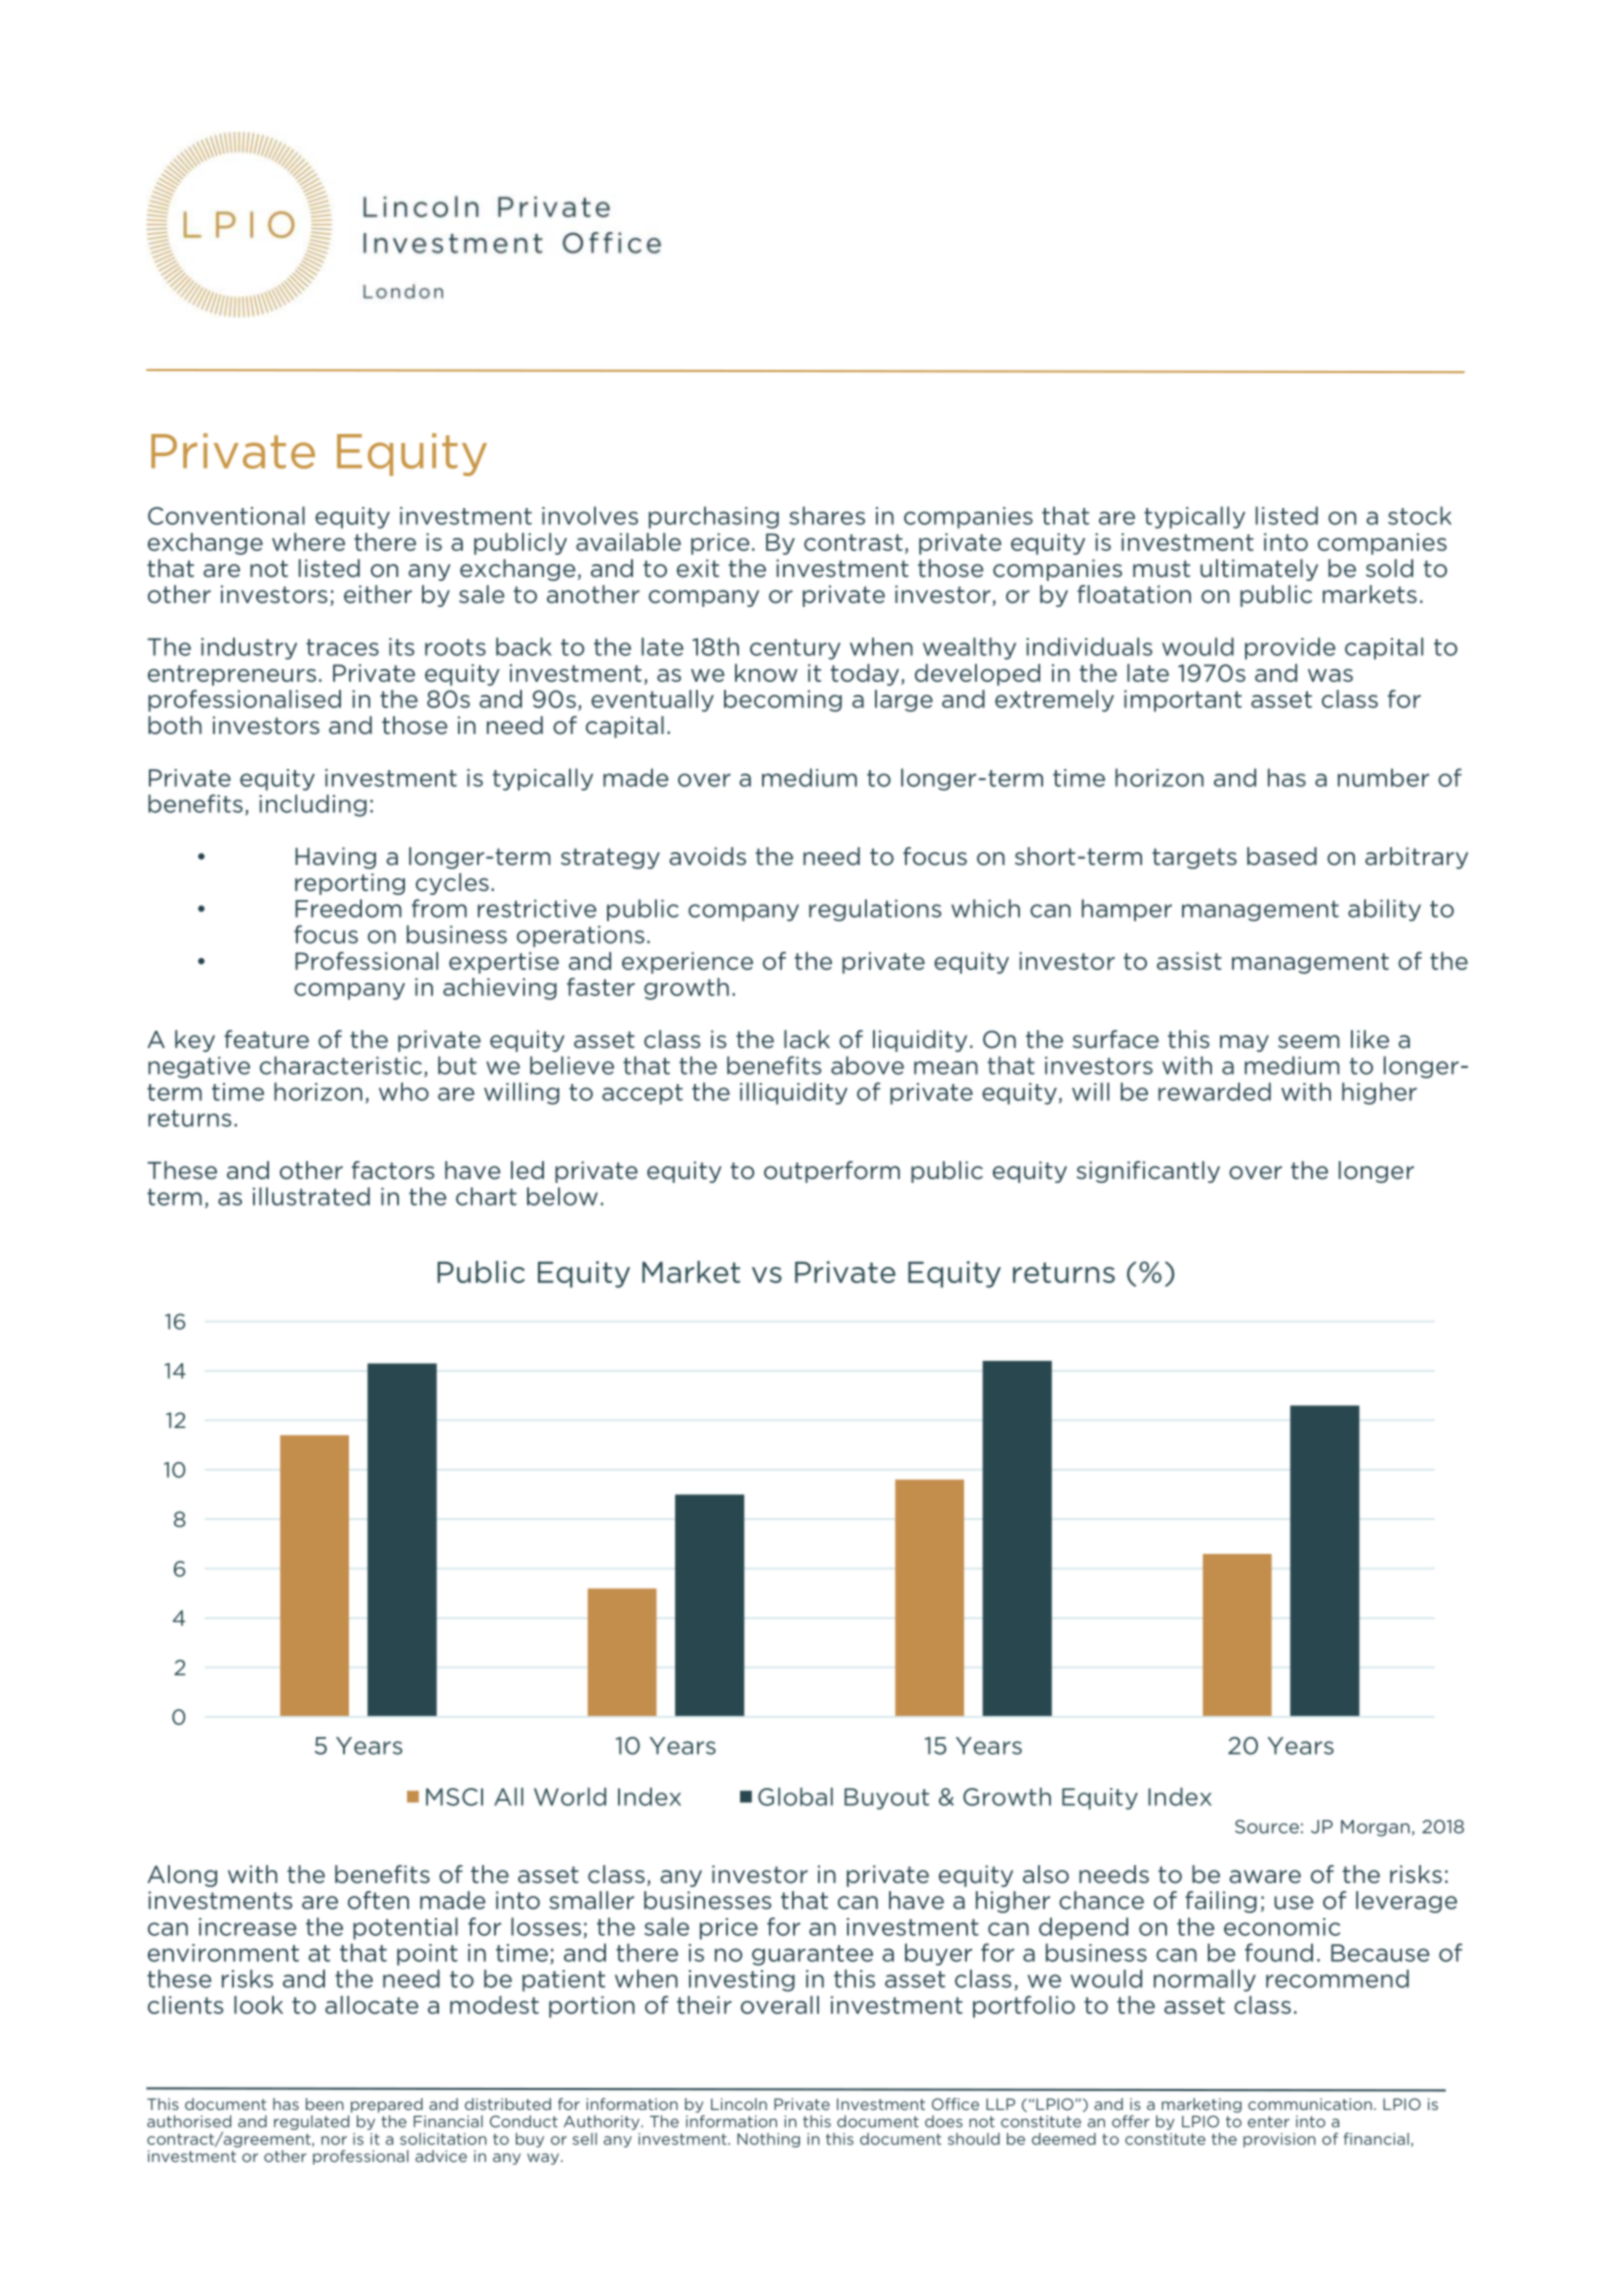 Image resolution: width=1618 pixels, height=2288 pixels. What do you see at coordinates (570, 1796) in the screenshot?
I see `World` at bounding box center [570, 1796].
